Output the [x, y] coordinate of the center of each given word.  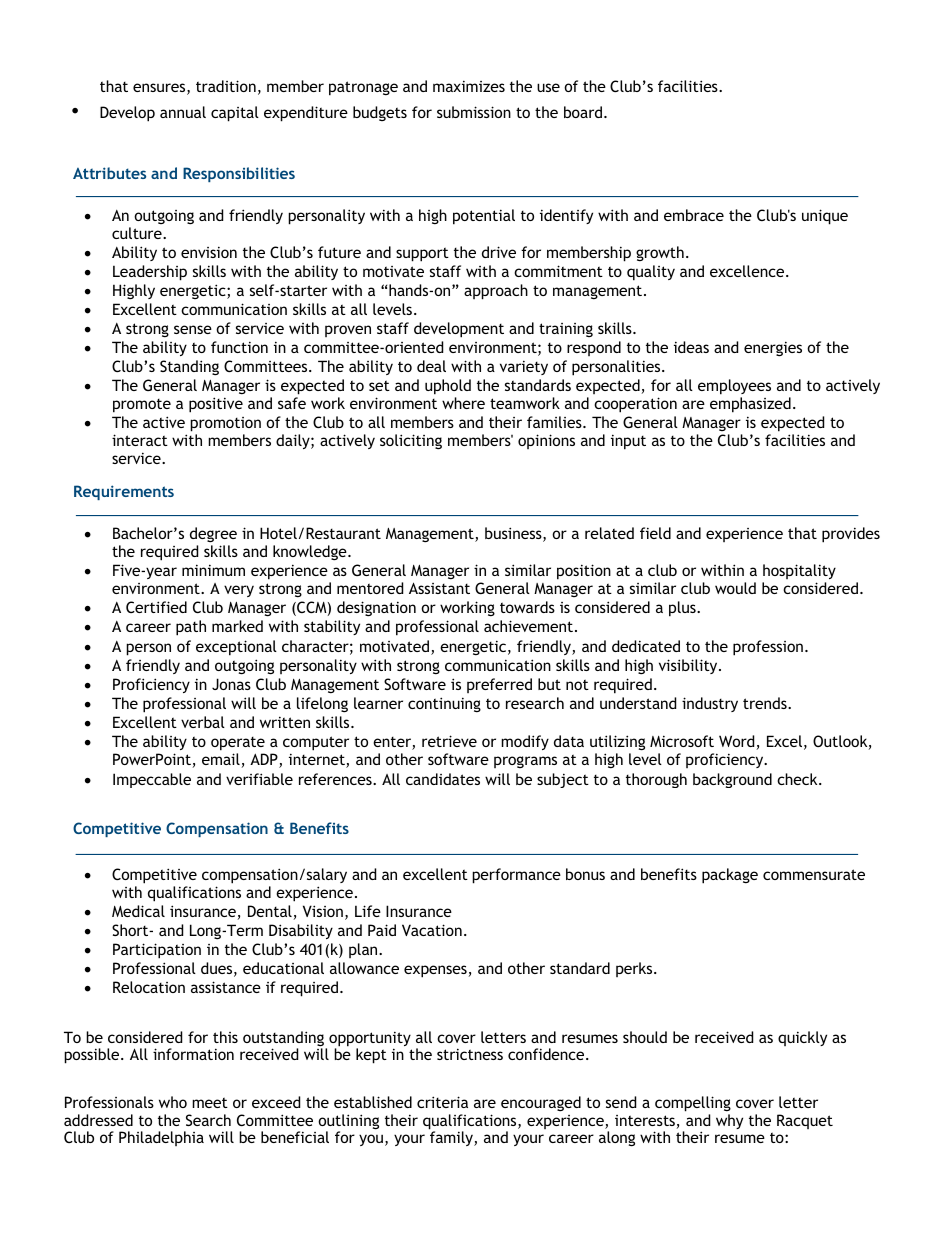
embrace [694, 215]
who [173, 1102]
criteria [442, 1102]
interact [140, 440]
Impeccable [152, 780]
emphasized [750, 405]
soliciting [411, 441]
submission [474, 112]
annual [183, 112]
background [732, 780]
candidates [443, 779]
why [729, 1121]
